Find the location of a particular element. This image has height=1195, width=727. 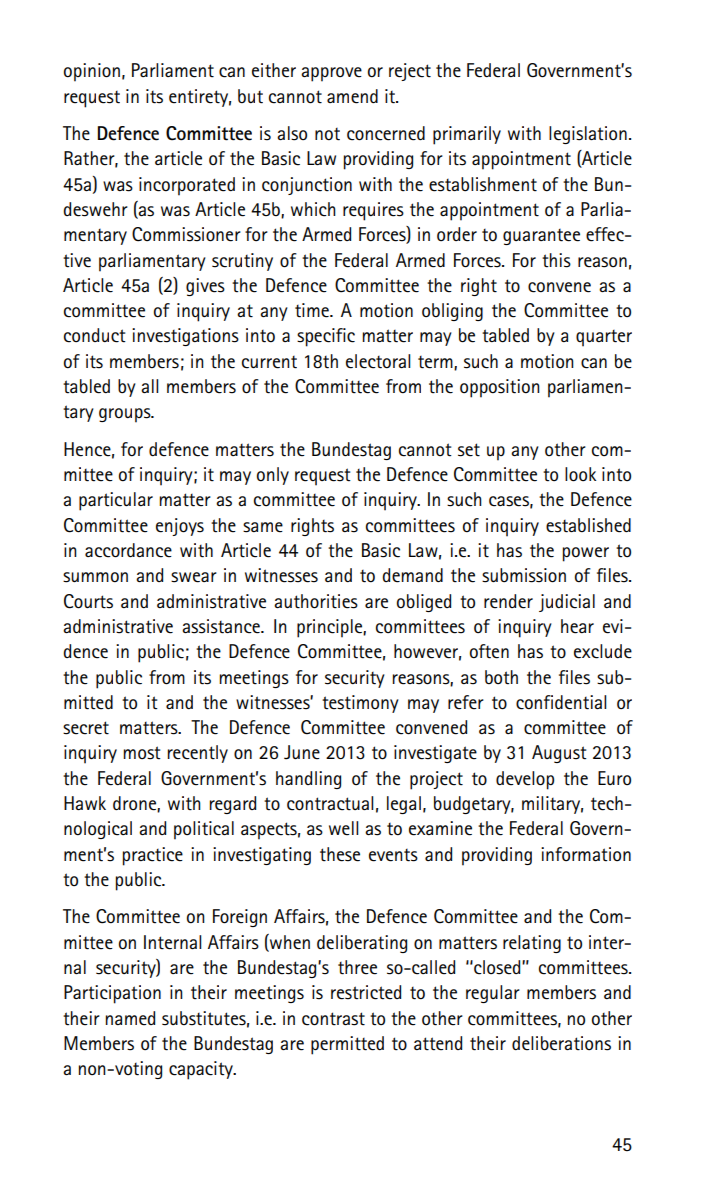

authorities is located at coordinates (316, 601).
